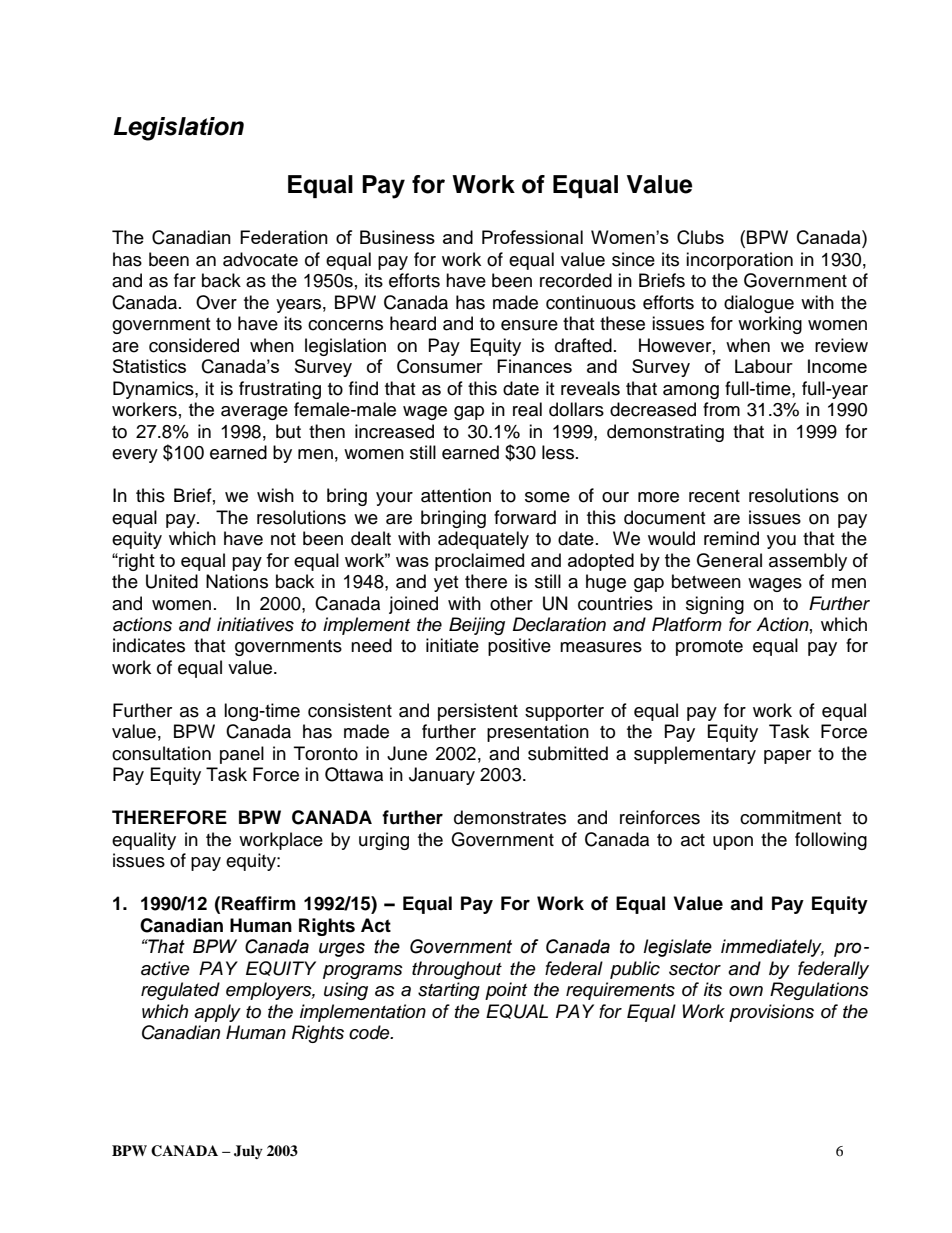  Describe the element at coordinates (532, 237) in the document. I see `Professional` at that location.
